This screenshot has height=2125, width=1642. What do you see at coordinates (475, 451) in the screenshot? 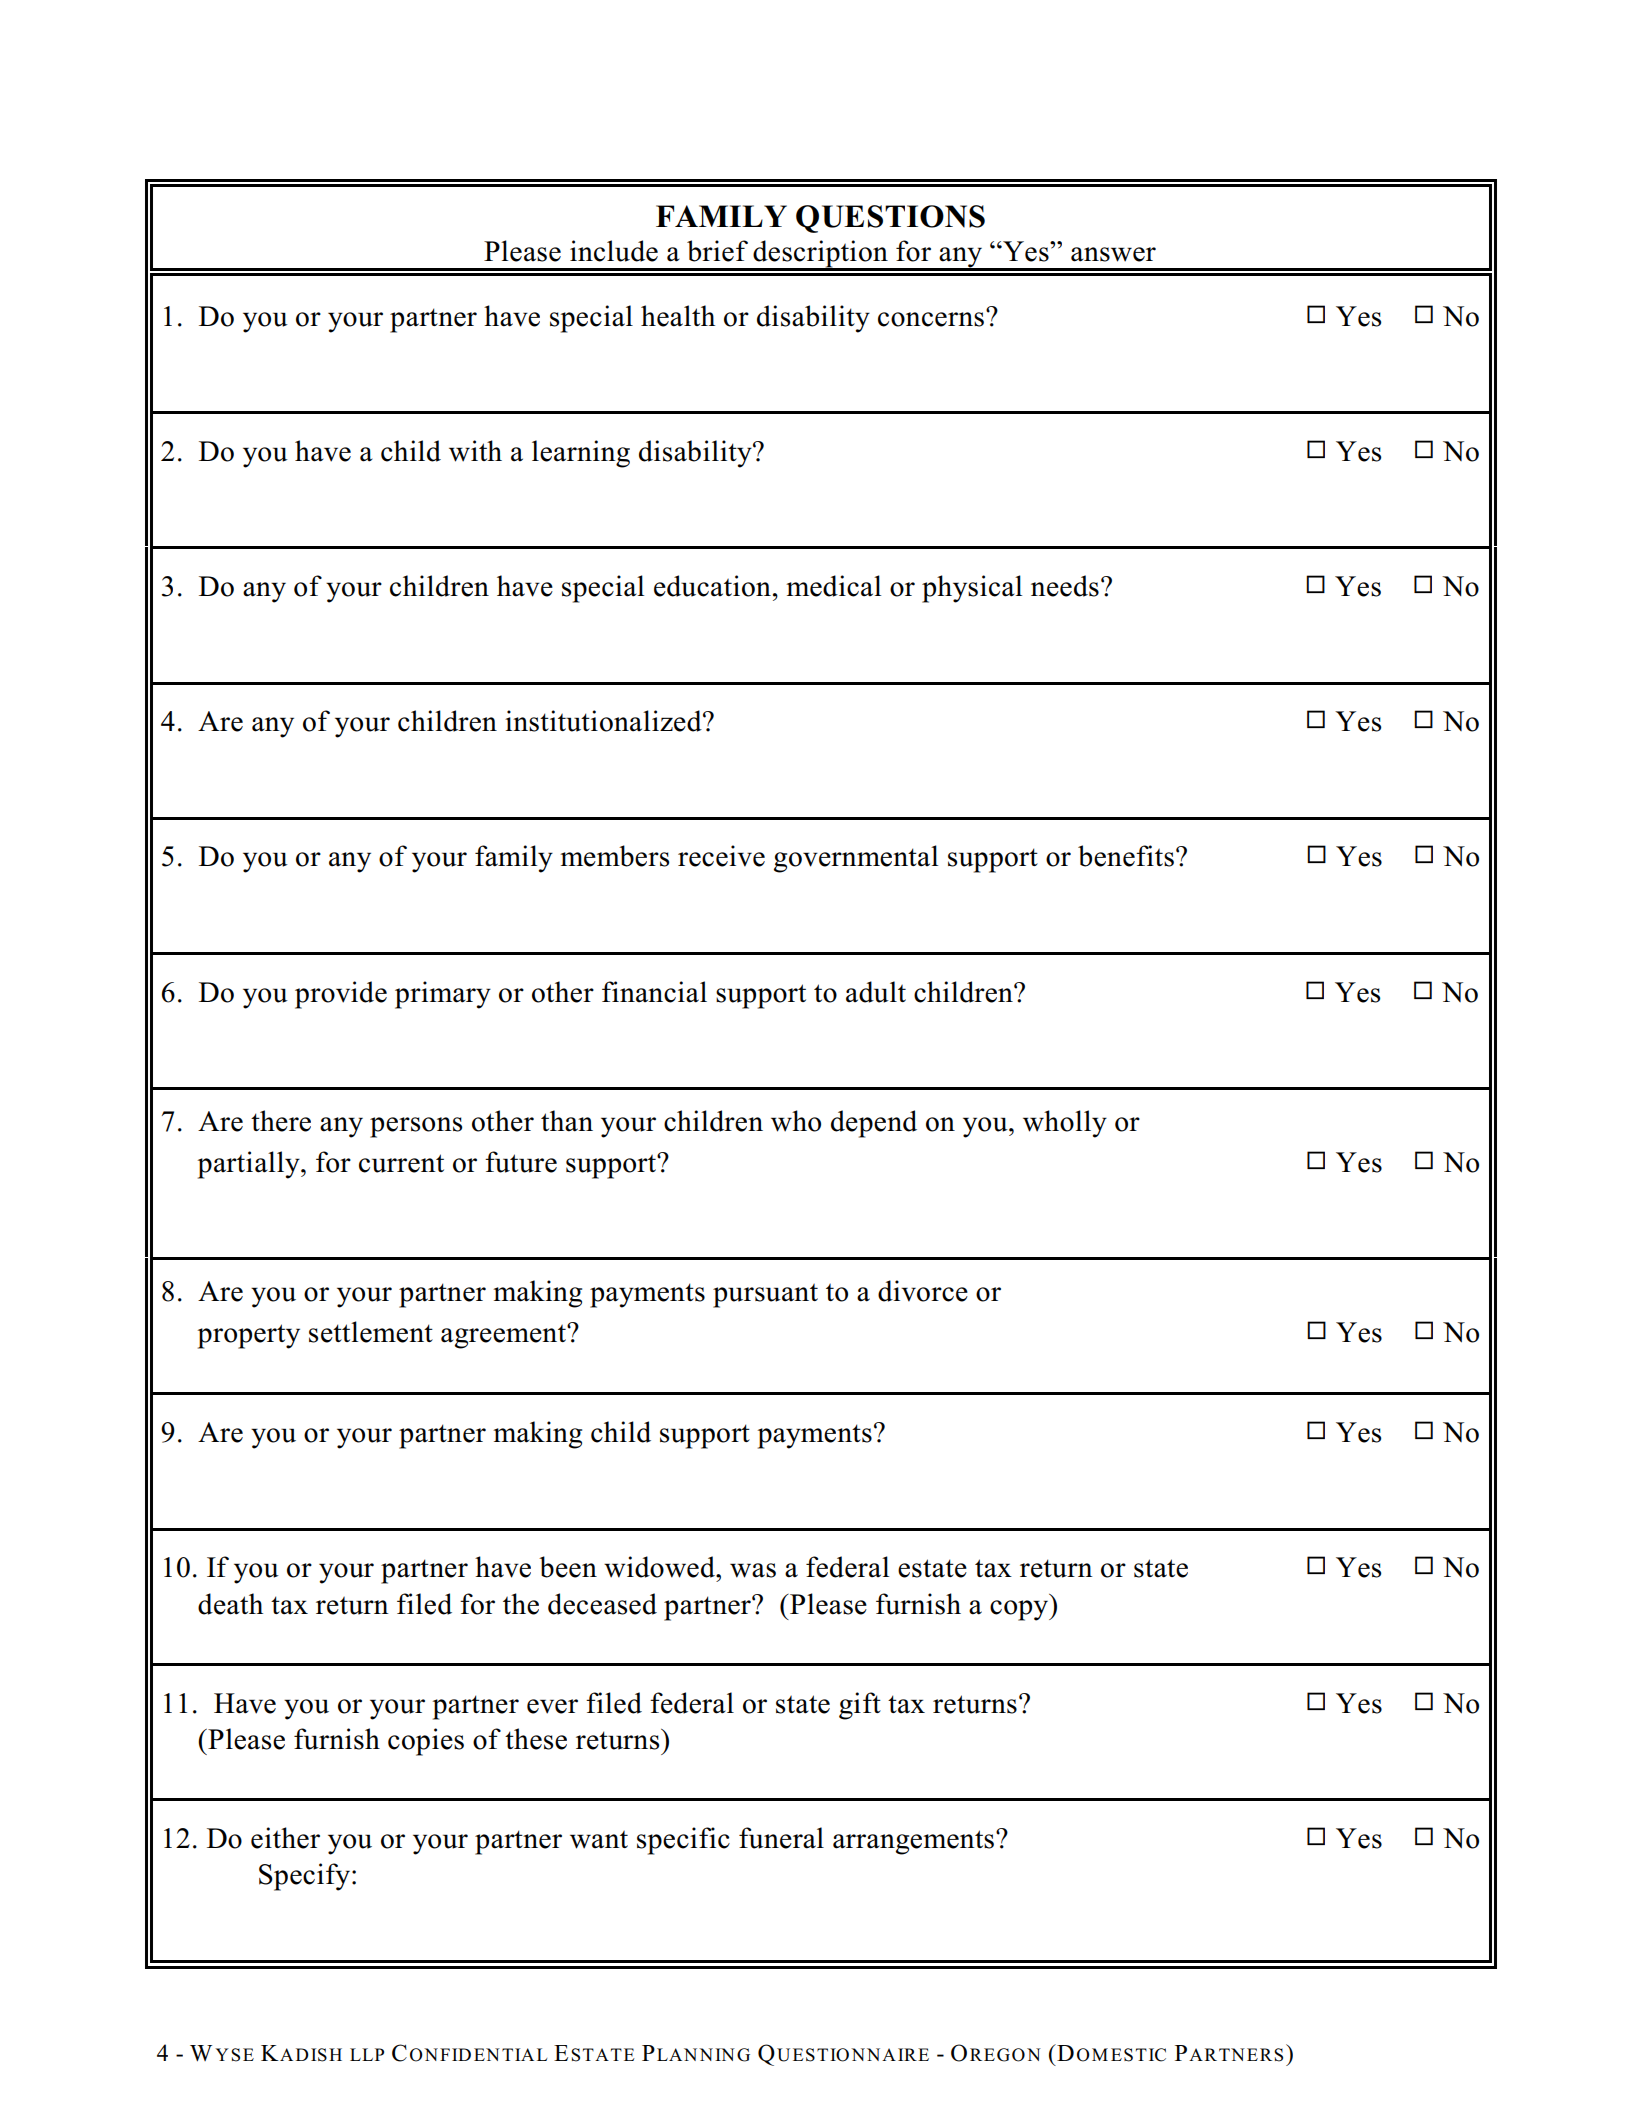
I see `with` at bounding box center [475, 451].
